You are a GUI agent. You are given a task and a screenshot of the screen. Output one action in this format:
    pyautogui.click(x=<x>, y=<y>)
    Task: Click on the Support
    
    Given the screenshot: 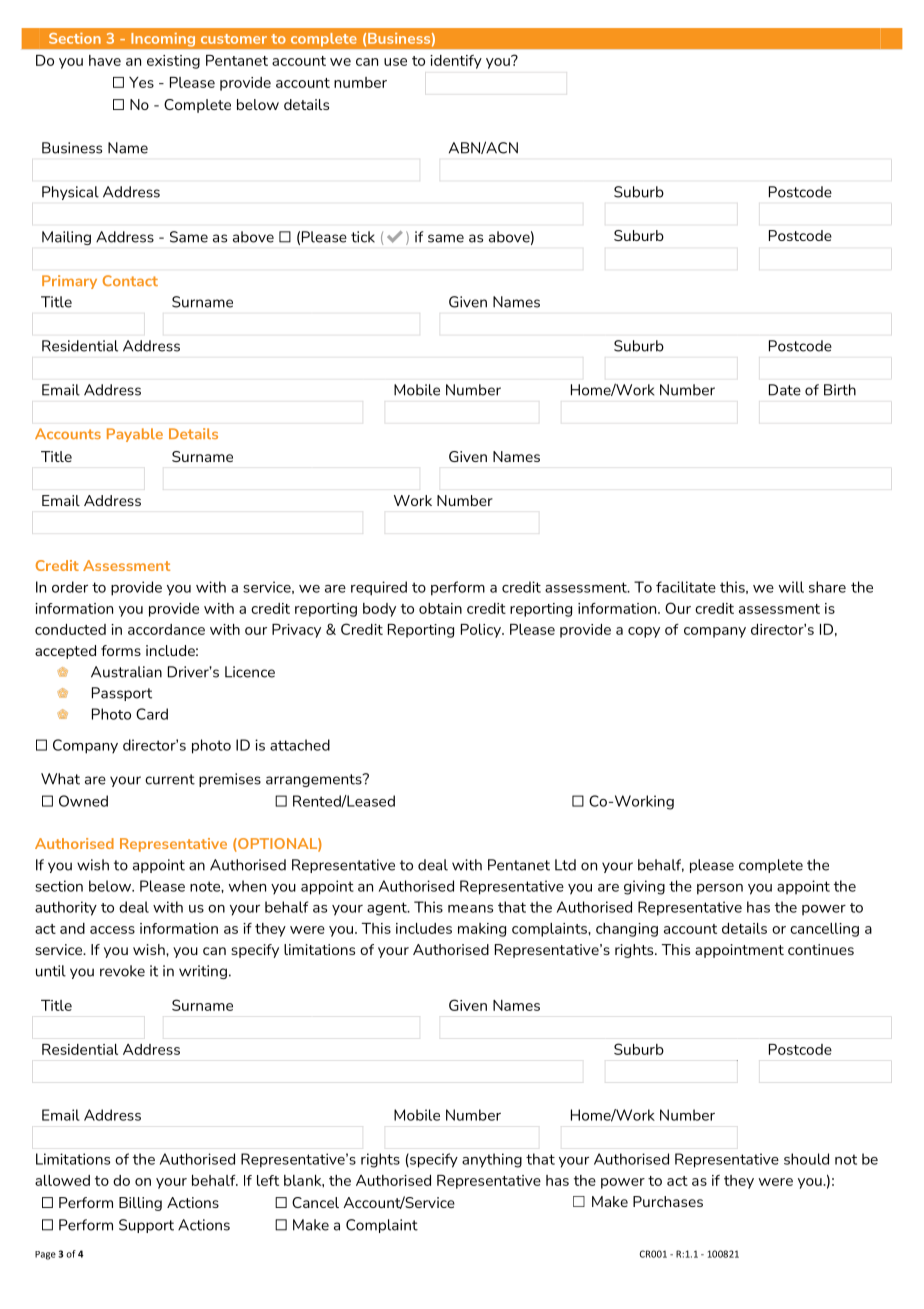 What is the action you would take?
    pyautogui.click(x=146, y=1226)
